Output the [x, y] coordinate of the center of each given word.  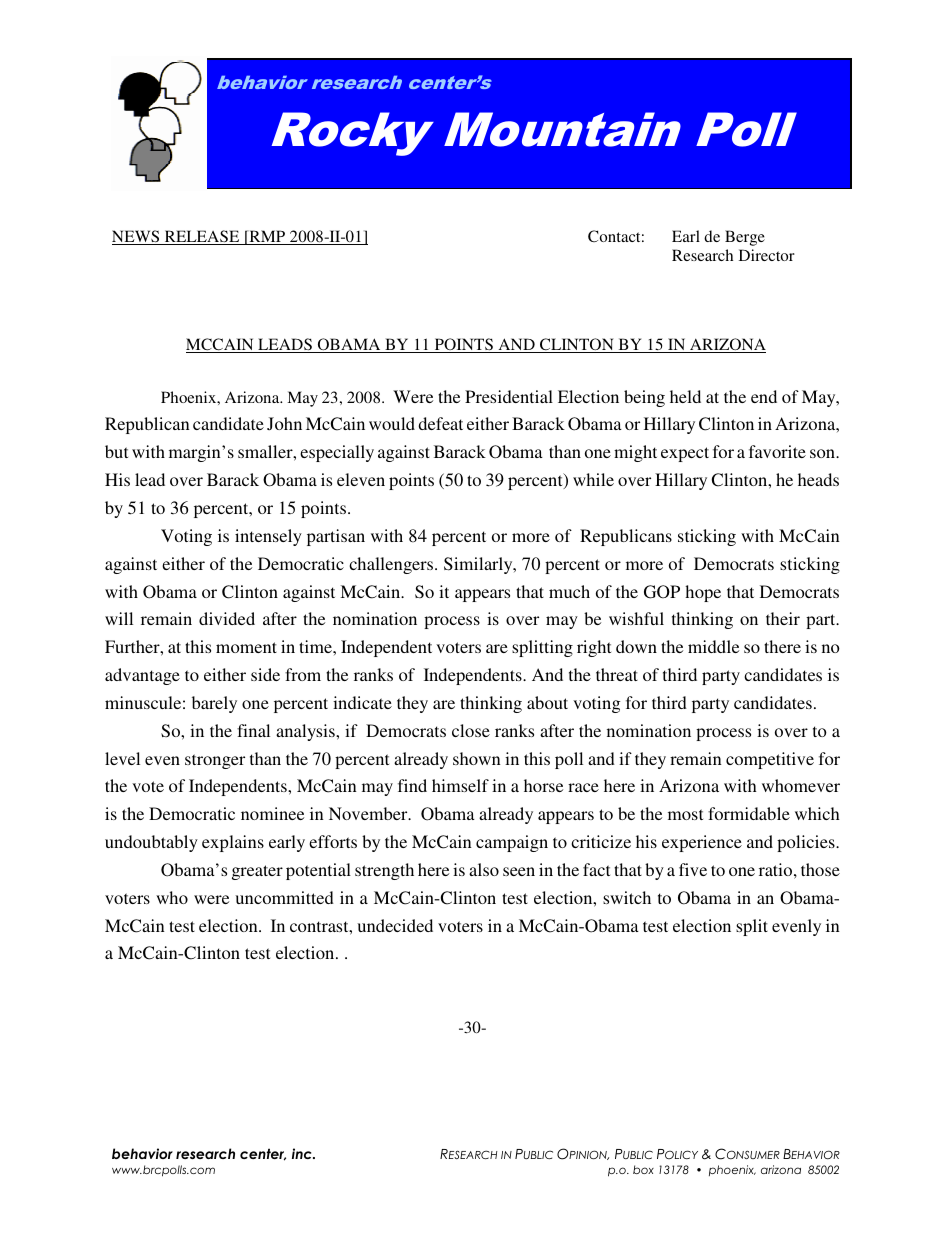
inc [303, 1153]
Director [767, 255]
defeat [440, 423]
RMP [267, 237]
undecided [395, 925]
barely [214, 704]
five [693, 869]
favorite [777, 451]
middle [713, 646]
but [116, 451]
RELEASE [202, 237]
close [471, 730]
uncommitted [284, 897]
